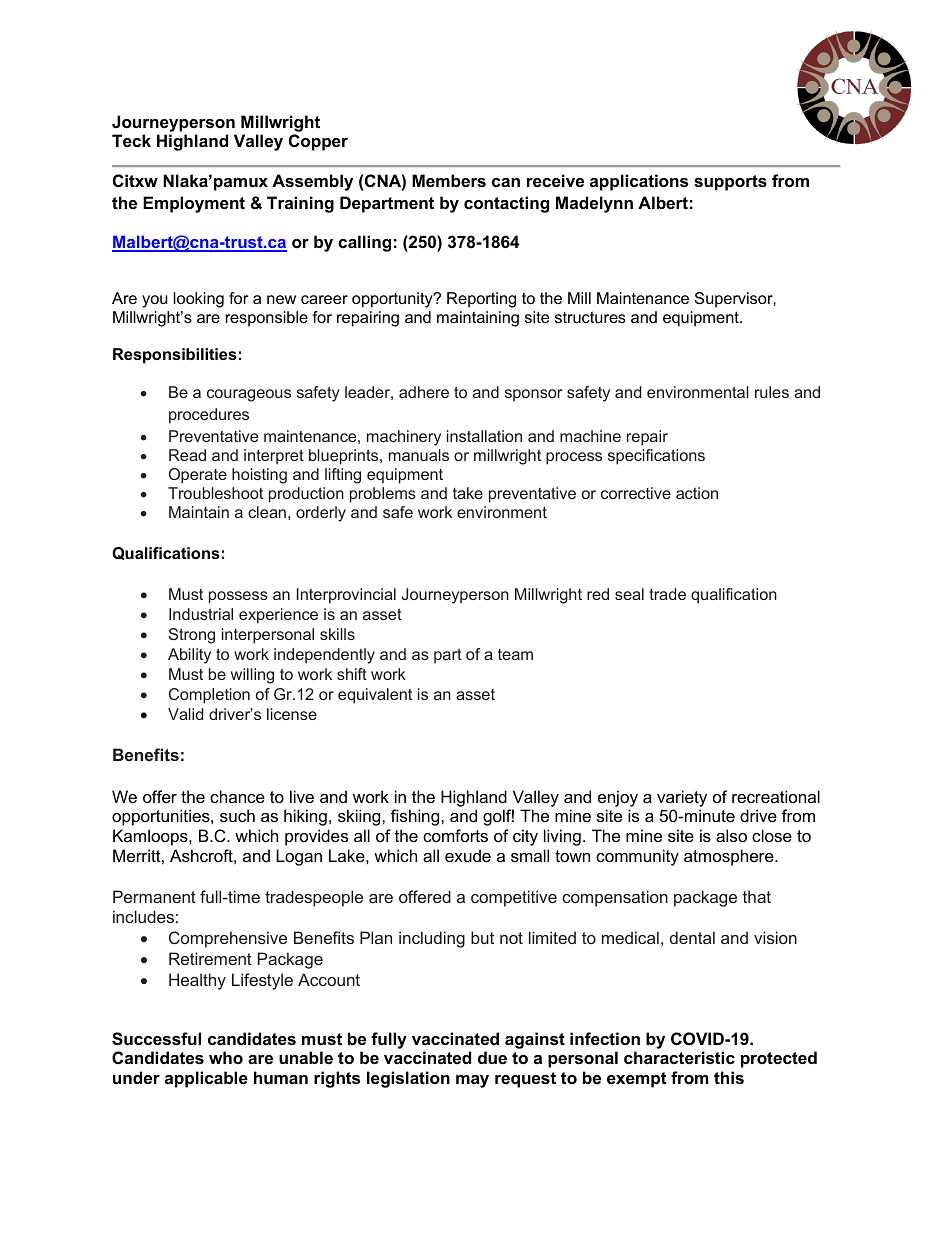  I want to click on also, so click(731, 835).
